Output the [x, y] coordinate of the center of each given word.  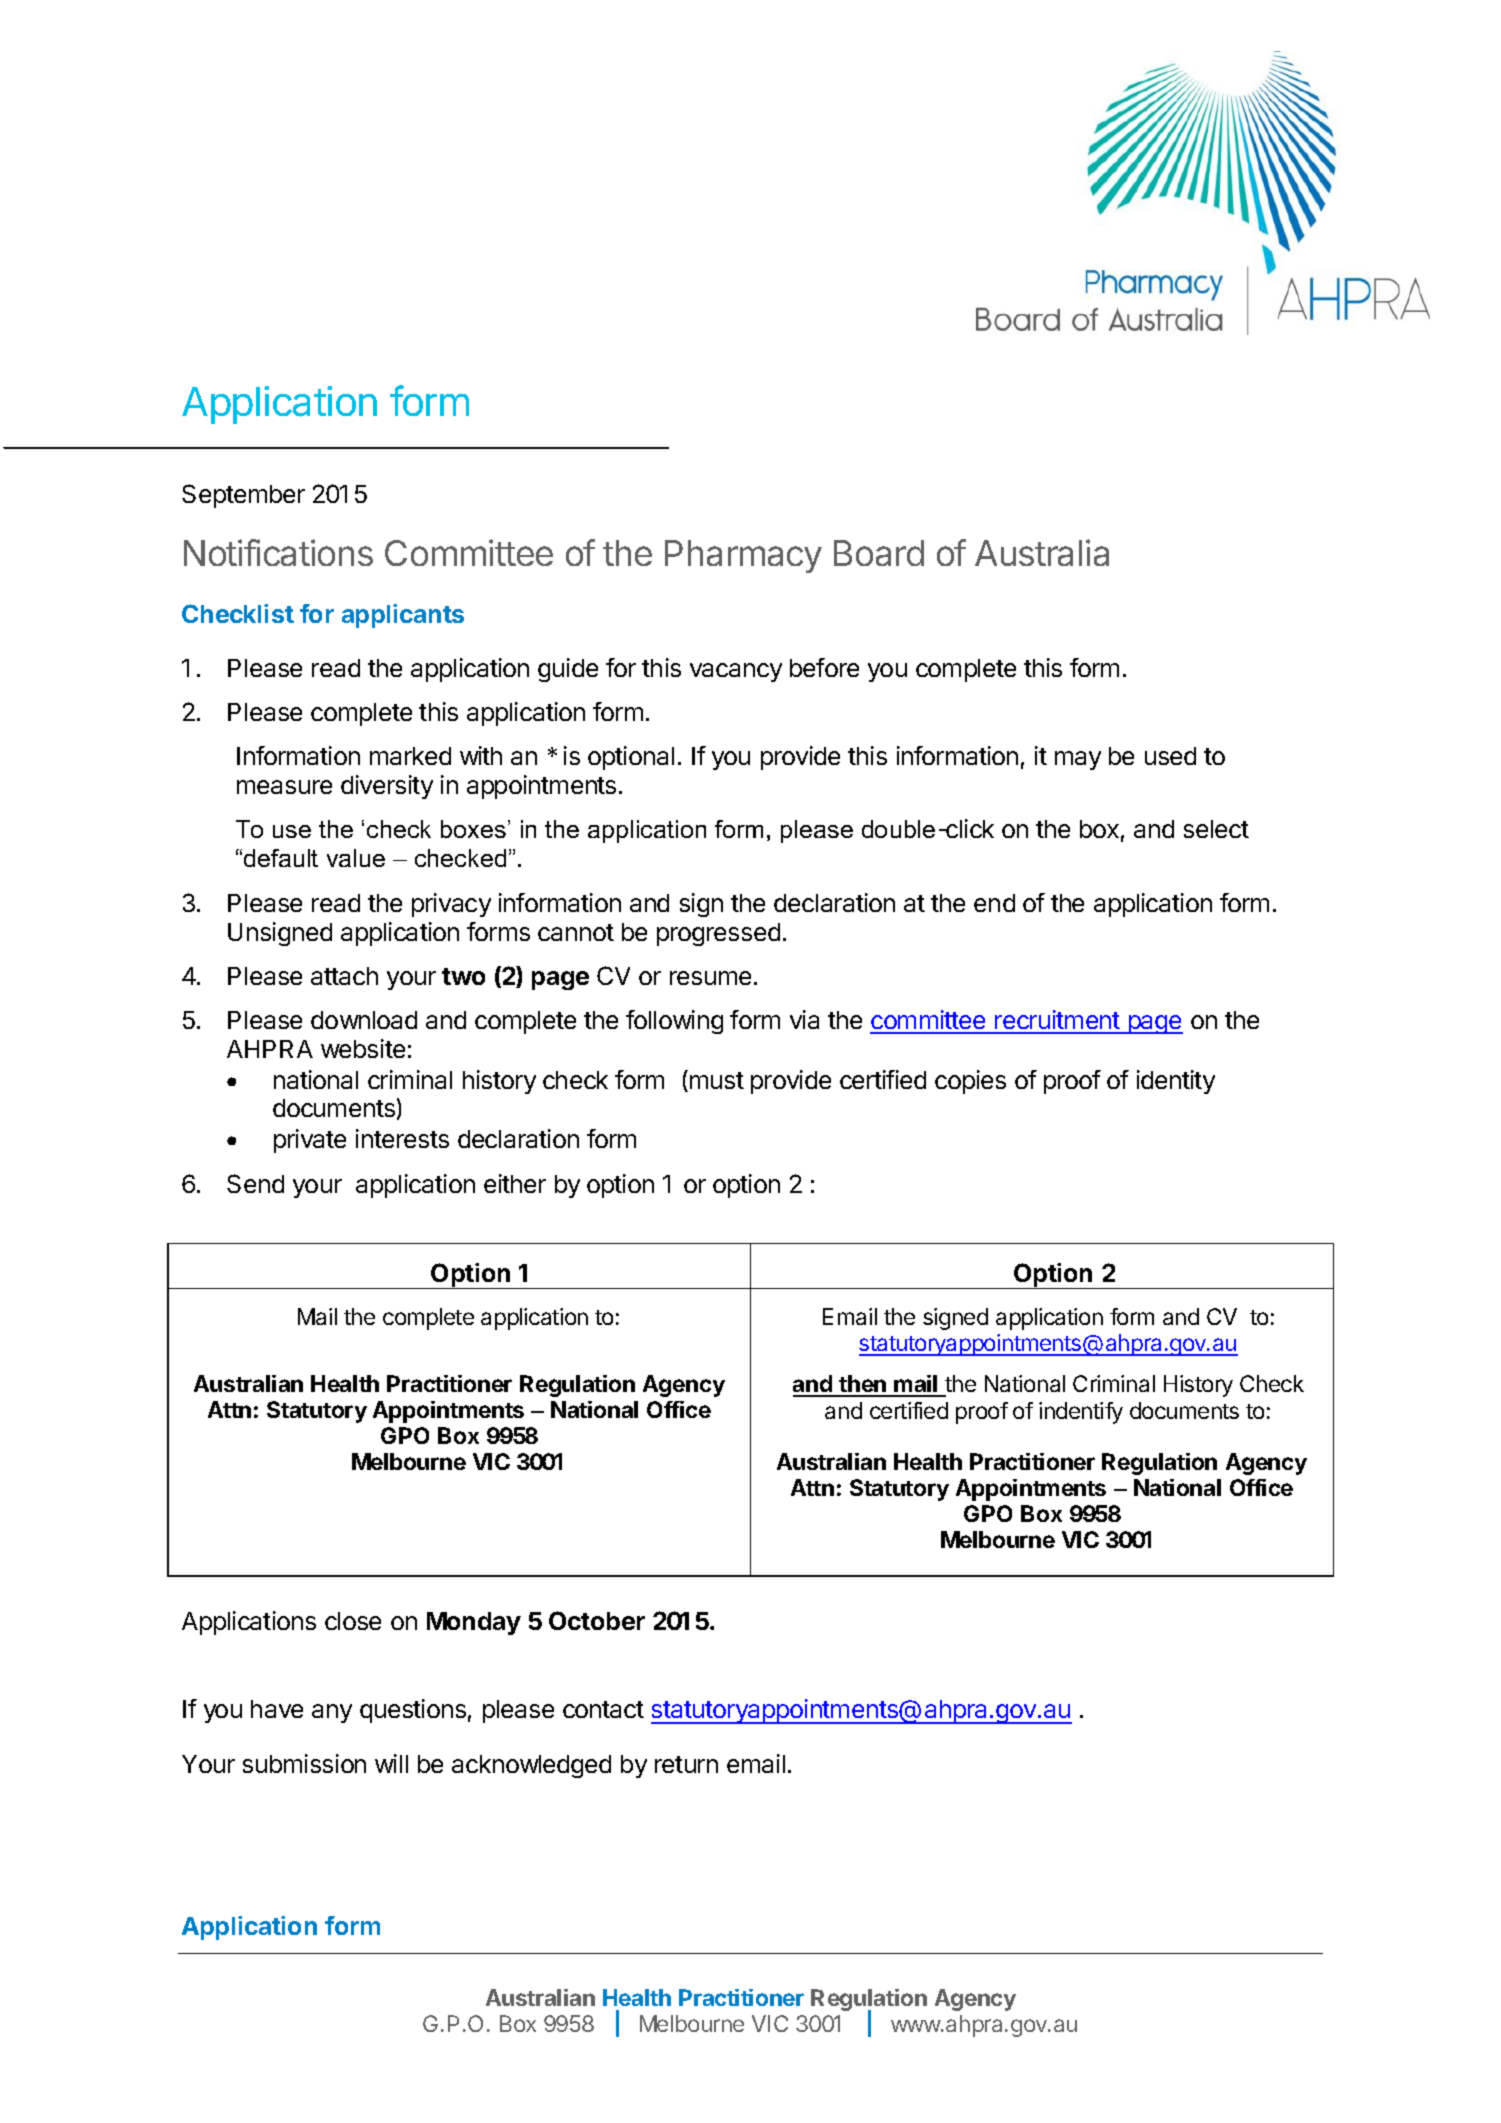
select [1216, 829]
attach [344, 976]
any [332, 1713]
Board [879, 553]
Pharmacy [743, 556]
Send [255, 1183]
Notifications [278, 552]
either [515, 1183]
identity [1176, 1082]
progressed [718, 934]
